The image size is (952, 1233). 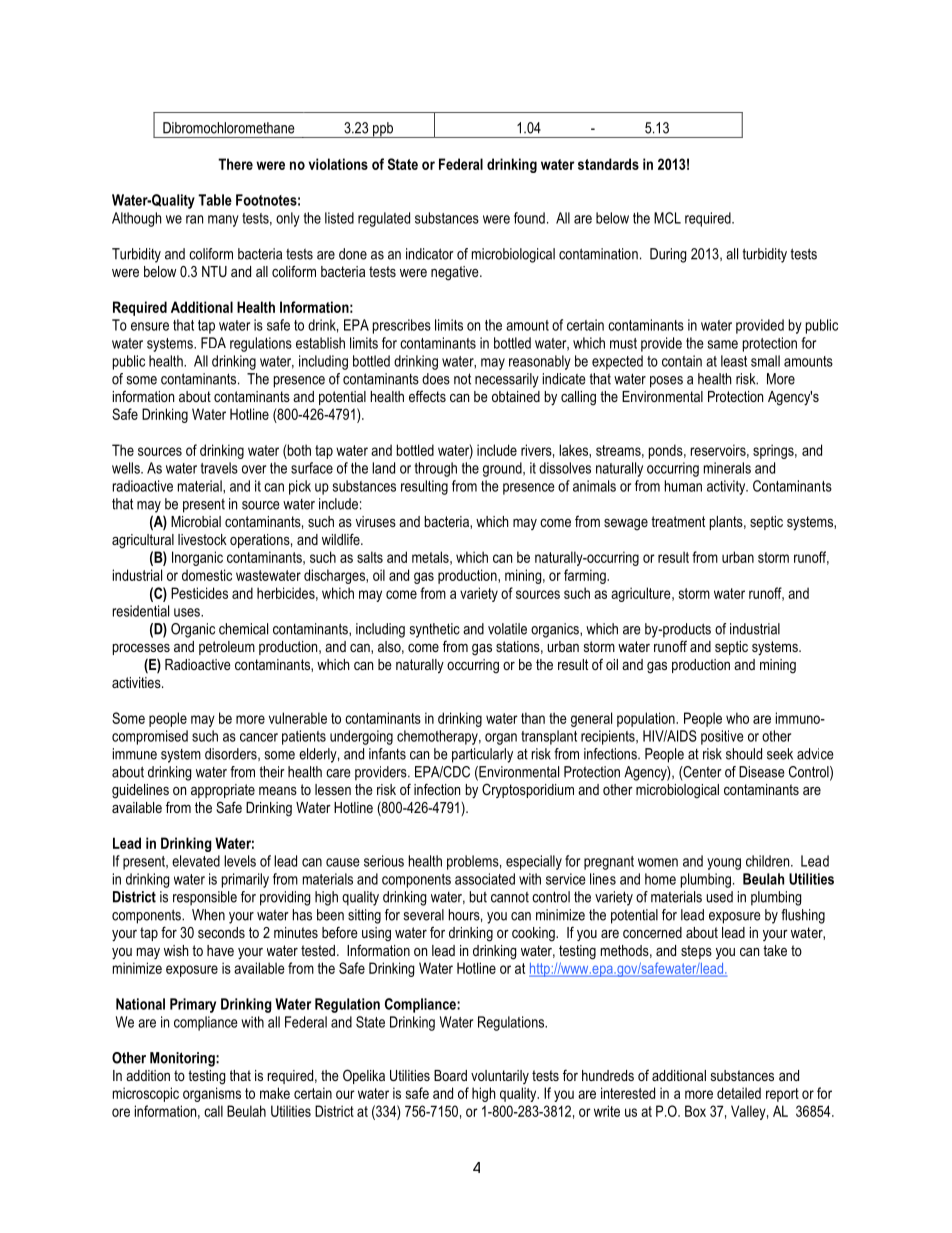 What do you see at coordinates (737, 718) in the document?
I see `who` at bounding box center [737, 718].
